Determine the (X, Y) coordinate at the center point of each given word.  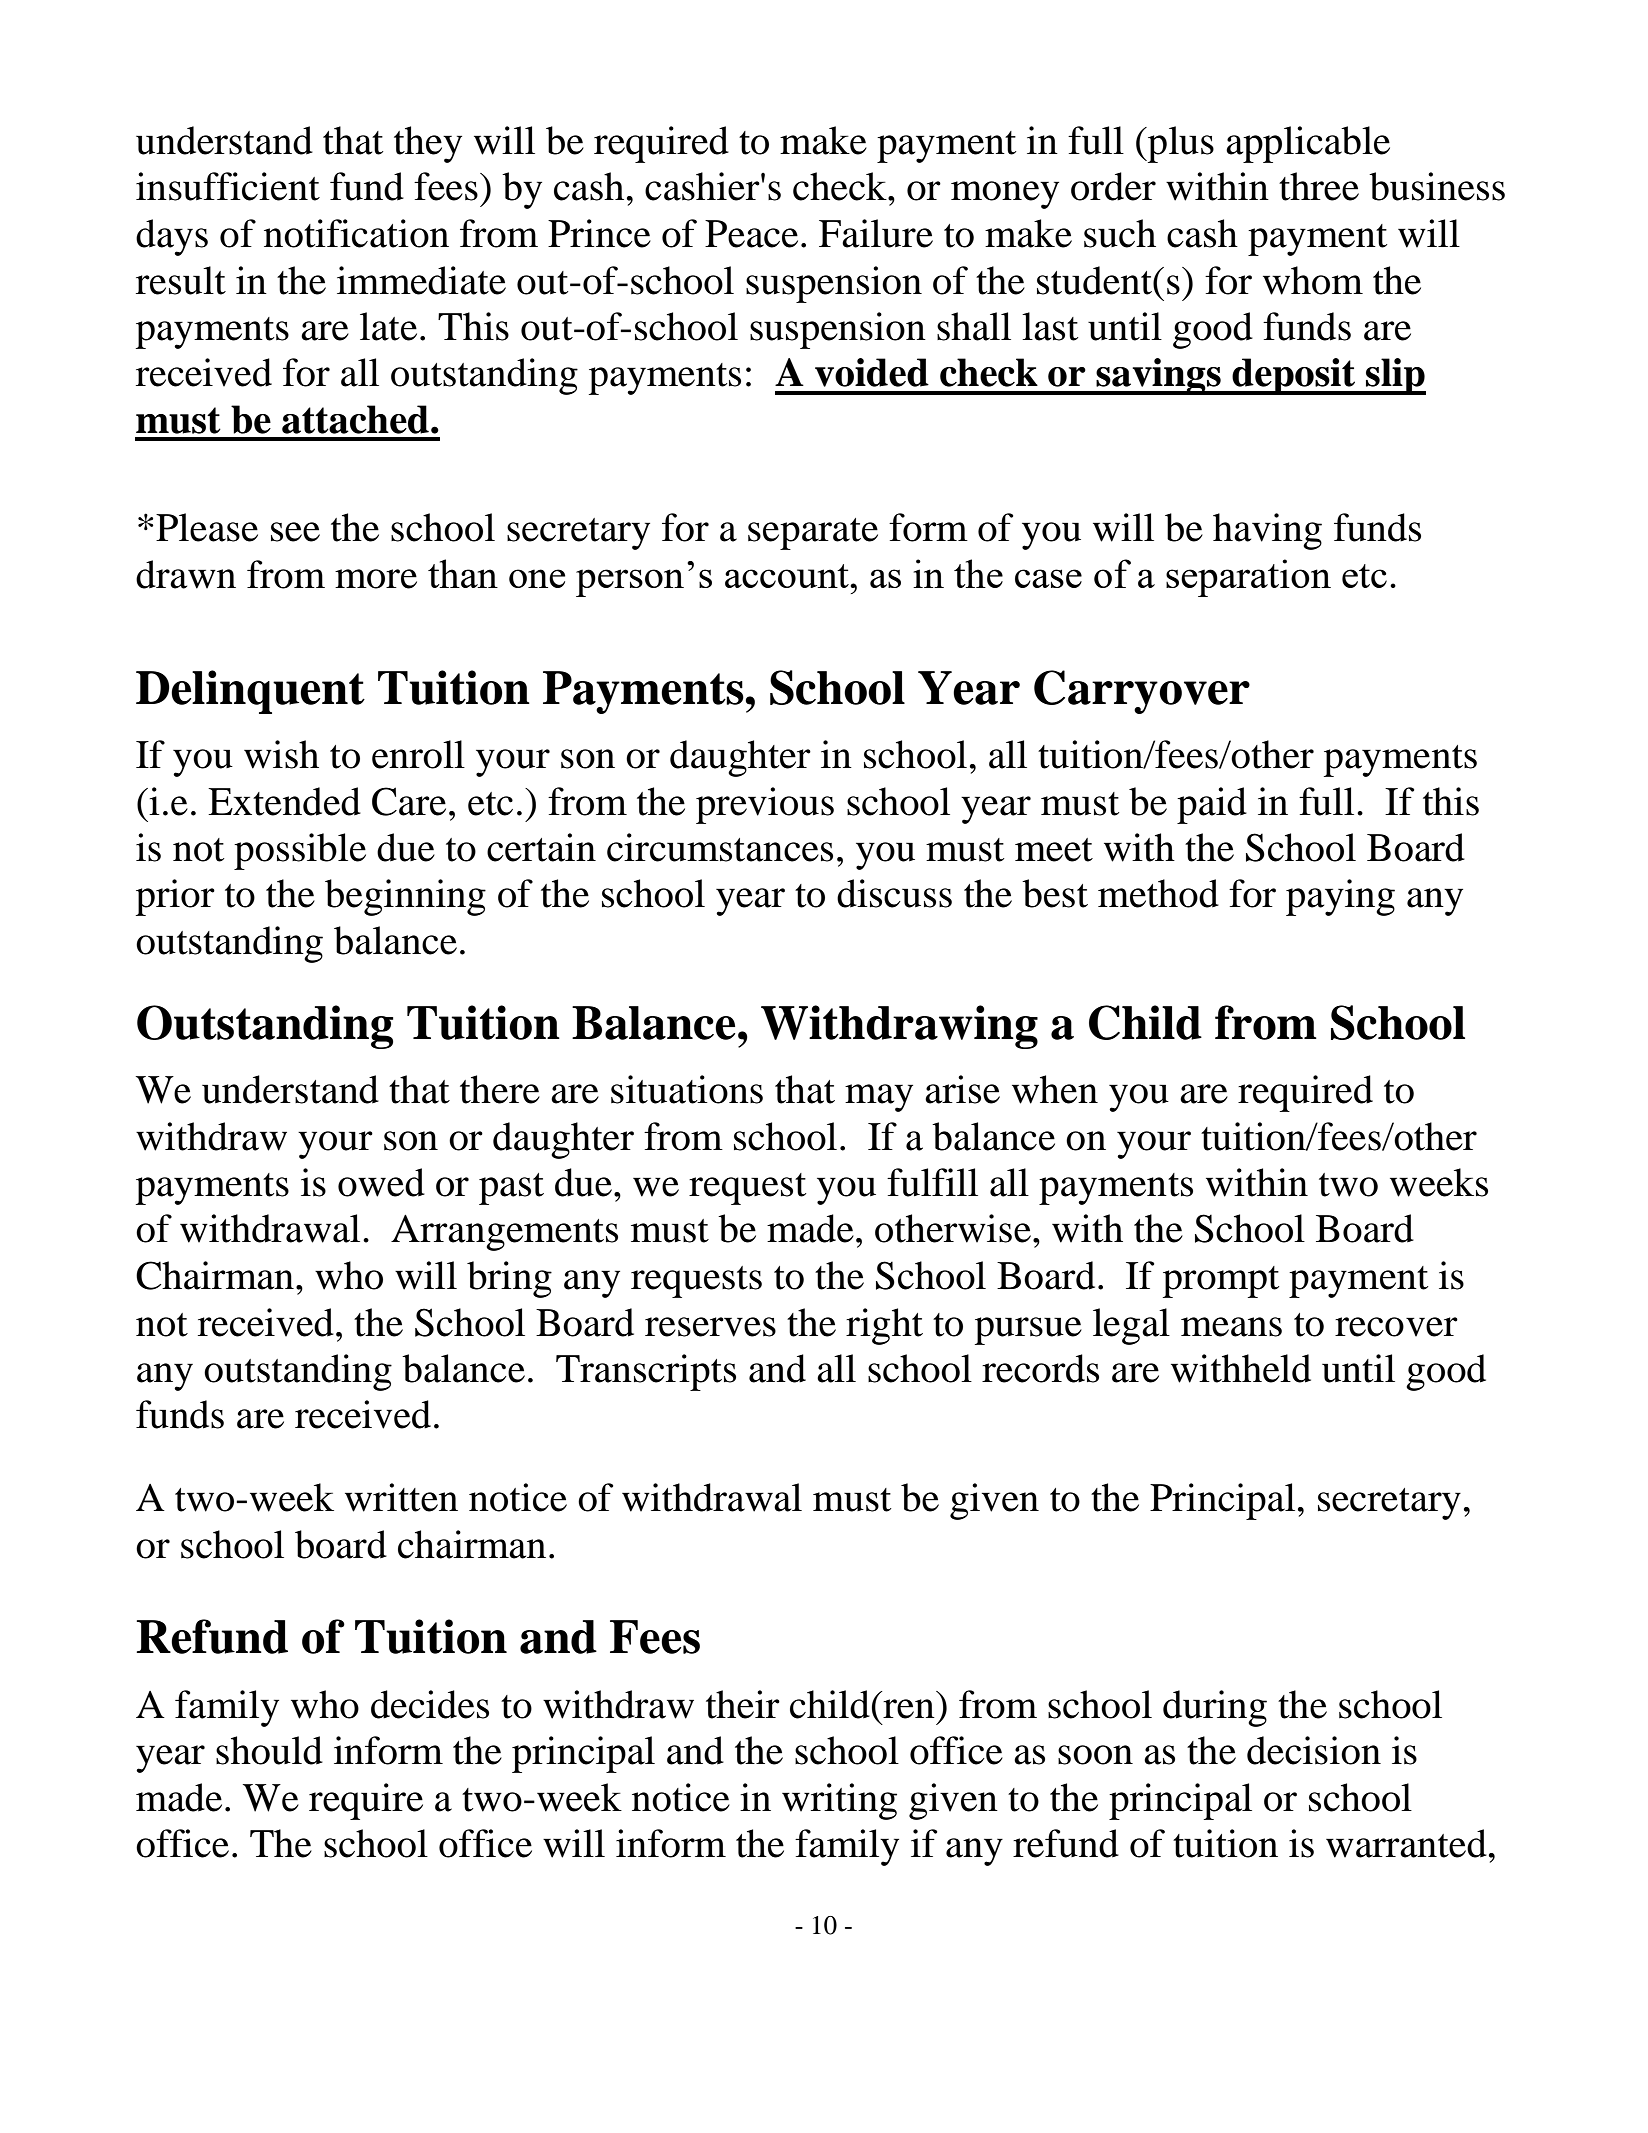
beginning (405, 897)
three (1319, 186)
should (269, 1750)
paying (1340, 897)
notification (356, 233)
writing (839, 1801)
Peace (751, 234)
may (879, 1098)
